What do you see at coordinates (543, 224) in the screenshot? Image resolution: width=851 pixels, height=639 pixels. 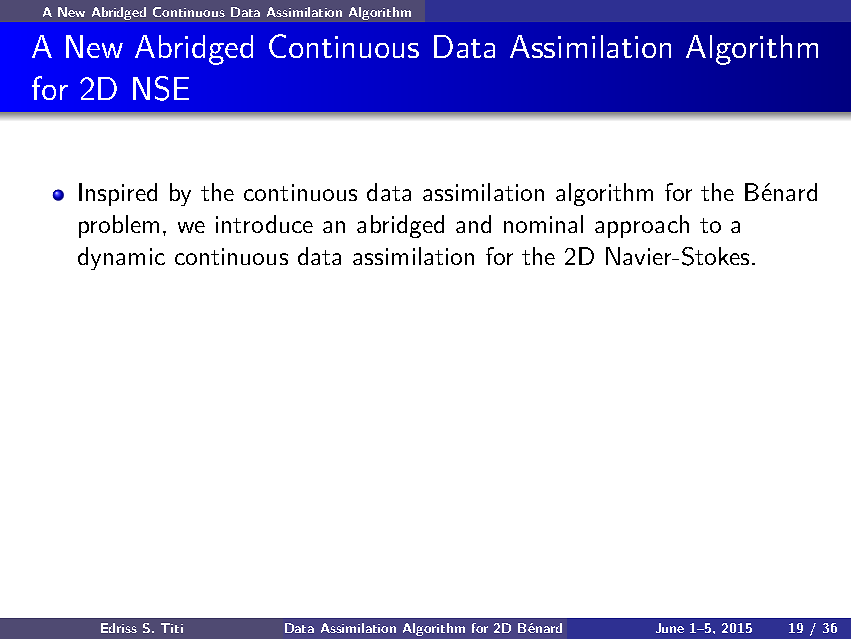 I see `nominal` at bounding box center [543, 224].
